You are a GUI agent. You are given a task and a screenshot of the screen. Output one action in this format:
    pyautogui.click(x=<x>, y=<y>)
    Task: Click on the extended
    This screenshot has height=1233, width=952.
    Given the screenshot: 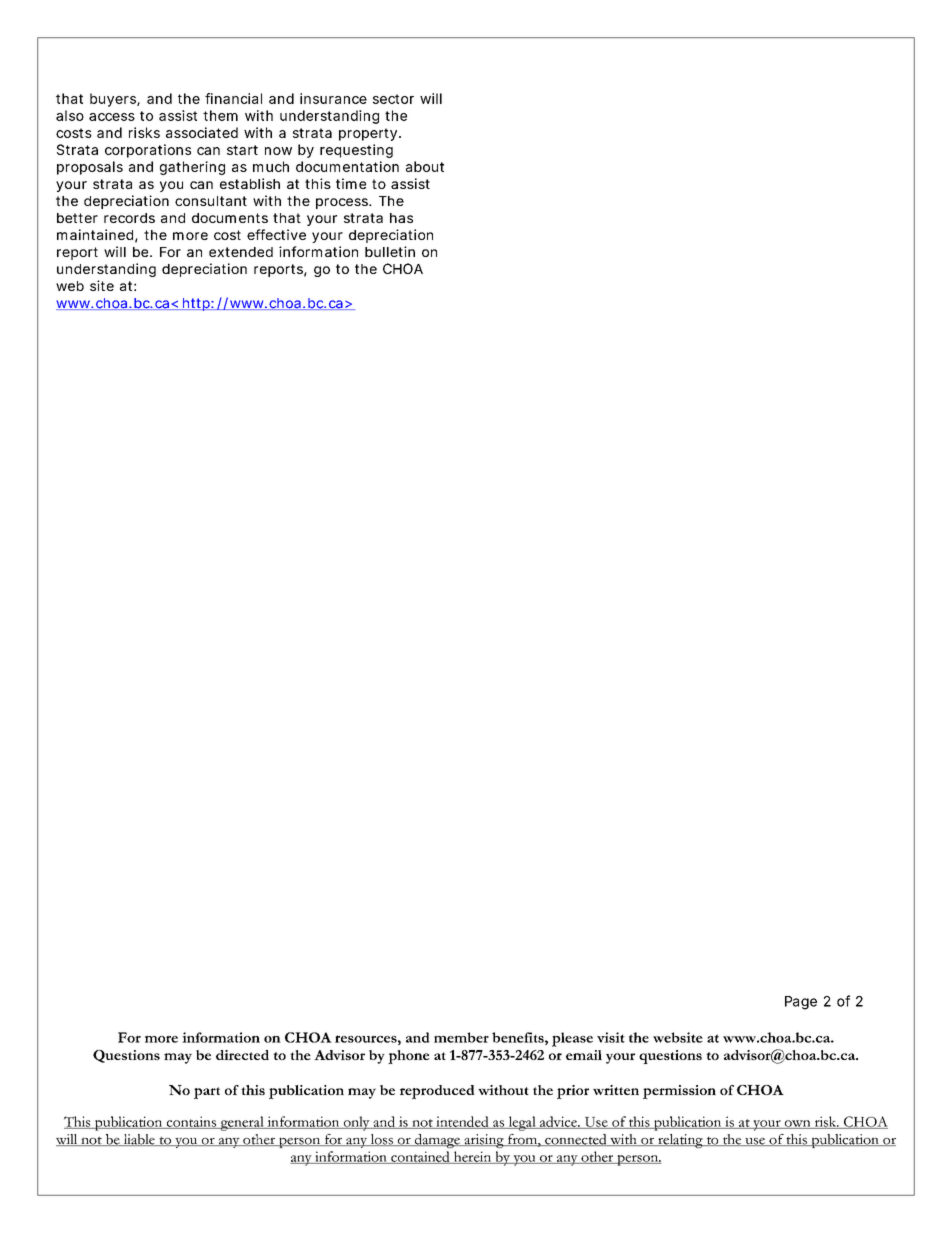 What is the action you would take?
    pyautogui.click(x=241, y=252)
